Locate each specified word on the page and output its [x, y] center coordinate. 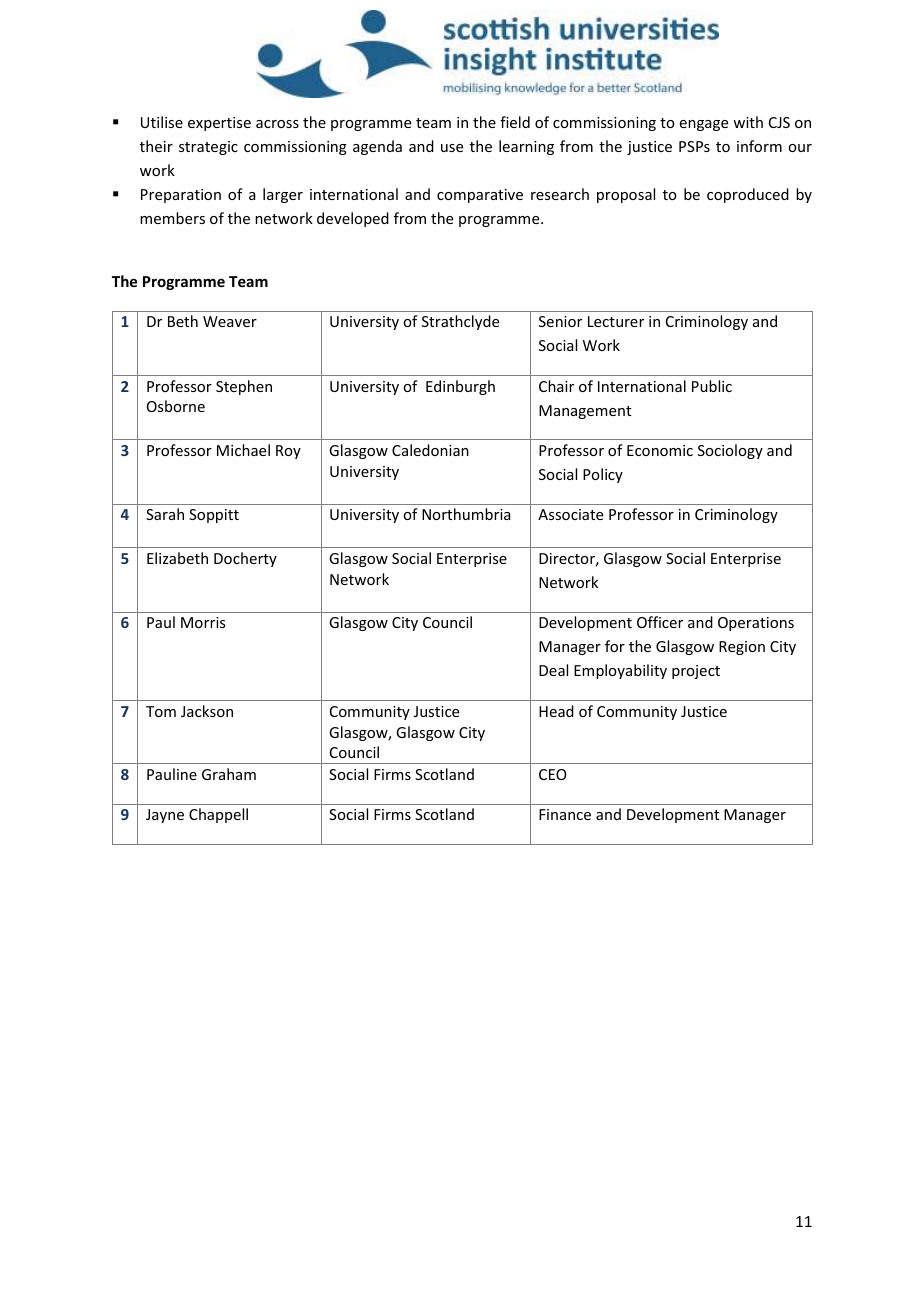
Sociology [730, 451]
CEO [553, 774]
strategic [208, 148]
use [452, 148]
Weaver [230, 321]
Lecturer [616, 321]
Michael [243, 450]
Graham [229, 774]
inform [759, 146]
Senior [560, 321]
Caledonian [430, 450]
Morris [203, 622]
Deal [553, 670]
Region [742, 648]
